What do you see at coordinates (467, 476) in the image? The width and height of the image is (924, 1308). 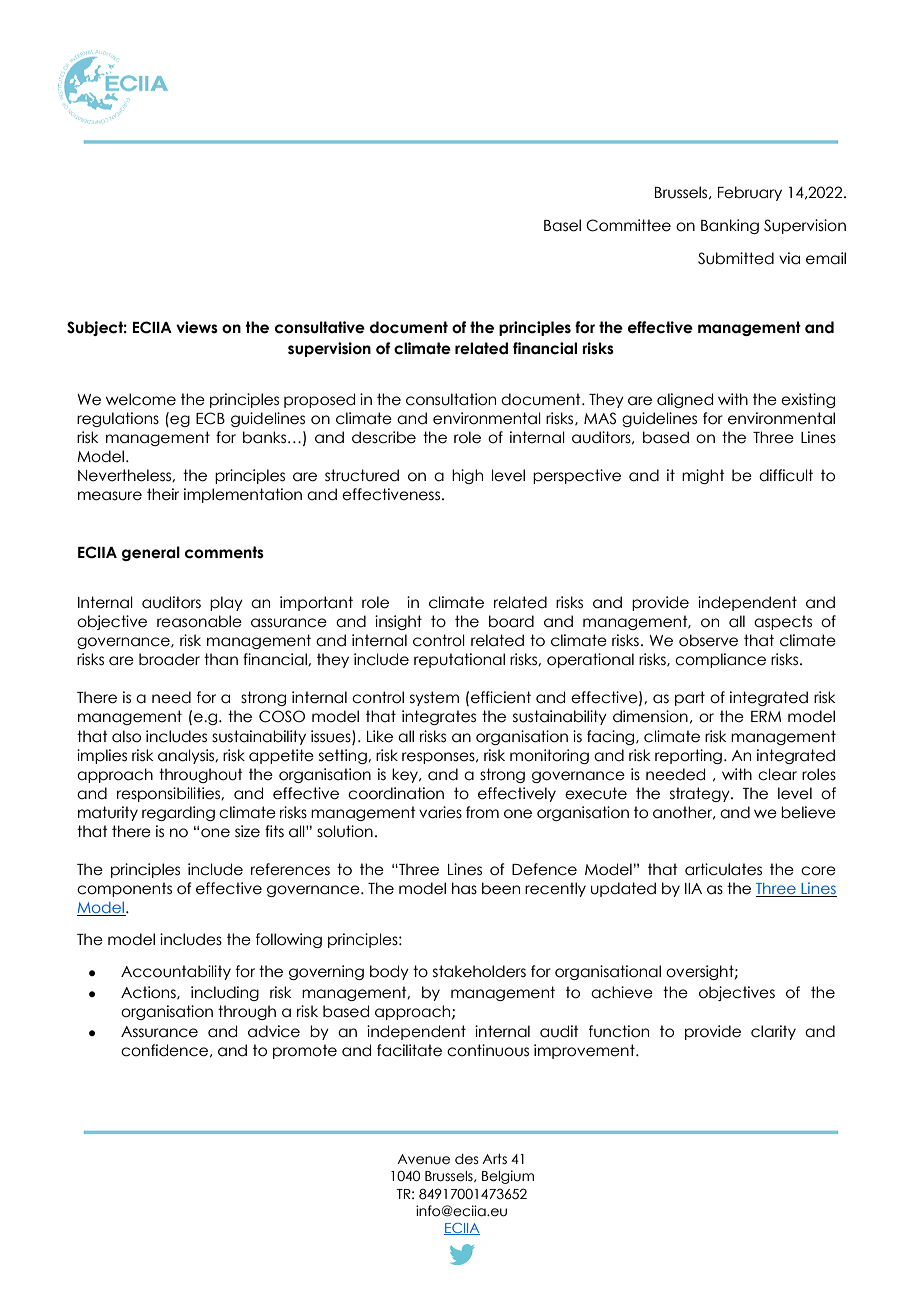 I see `high` at bounding box center [467, 476].
